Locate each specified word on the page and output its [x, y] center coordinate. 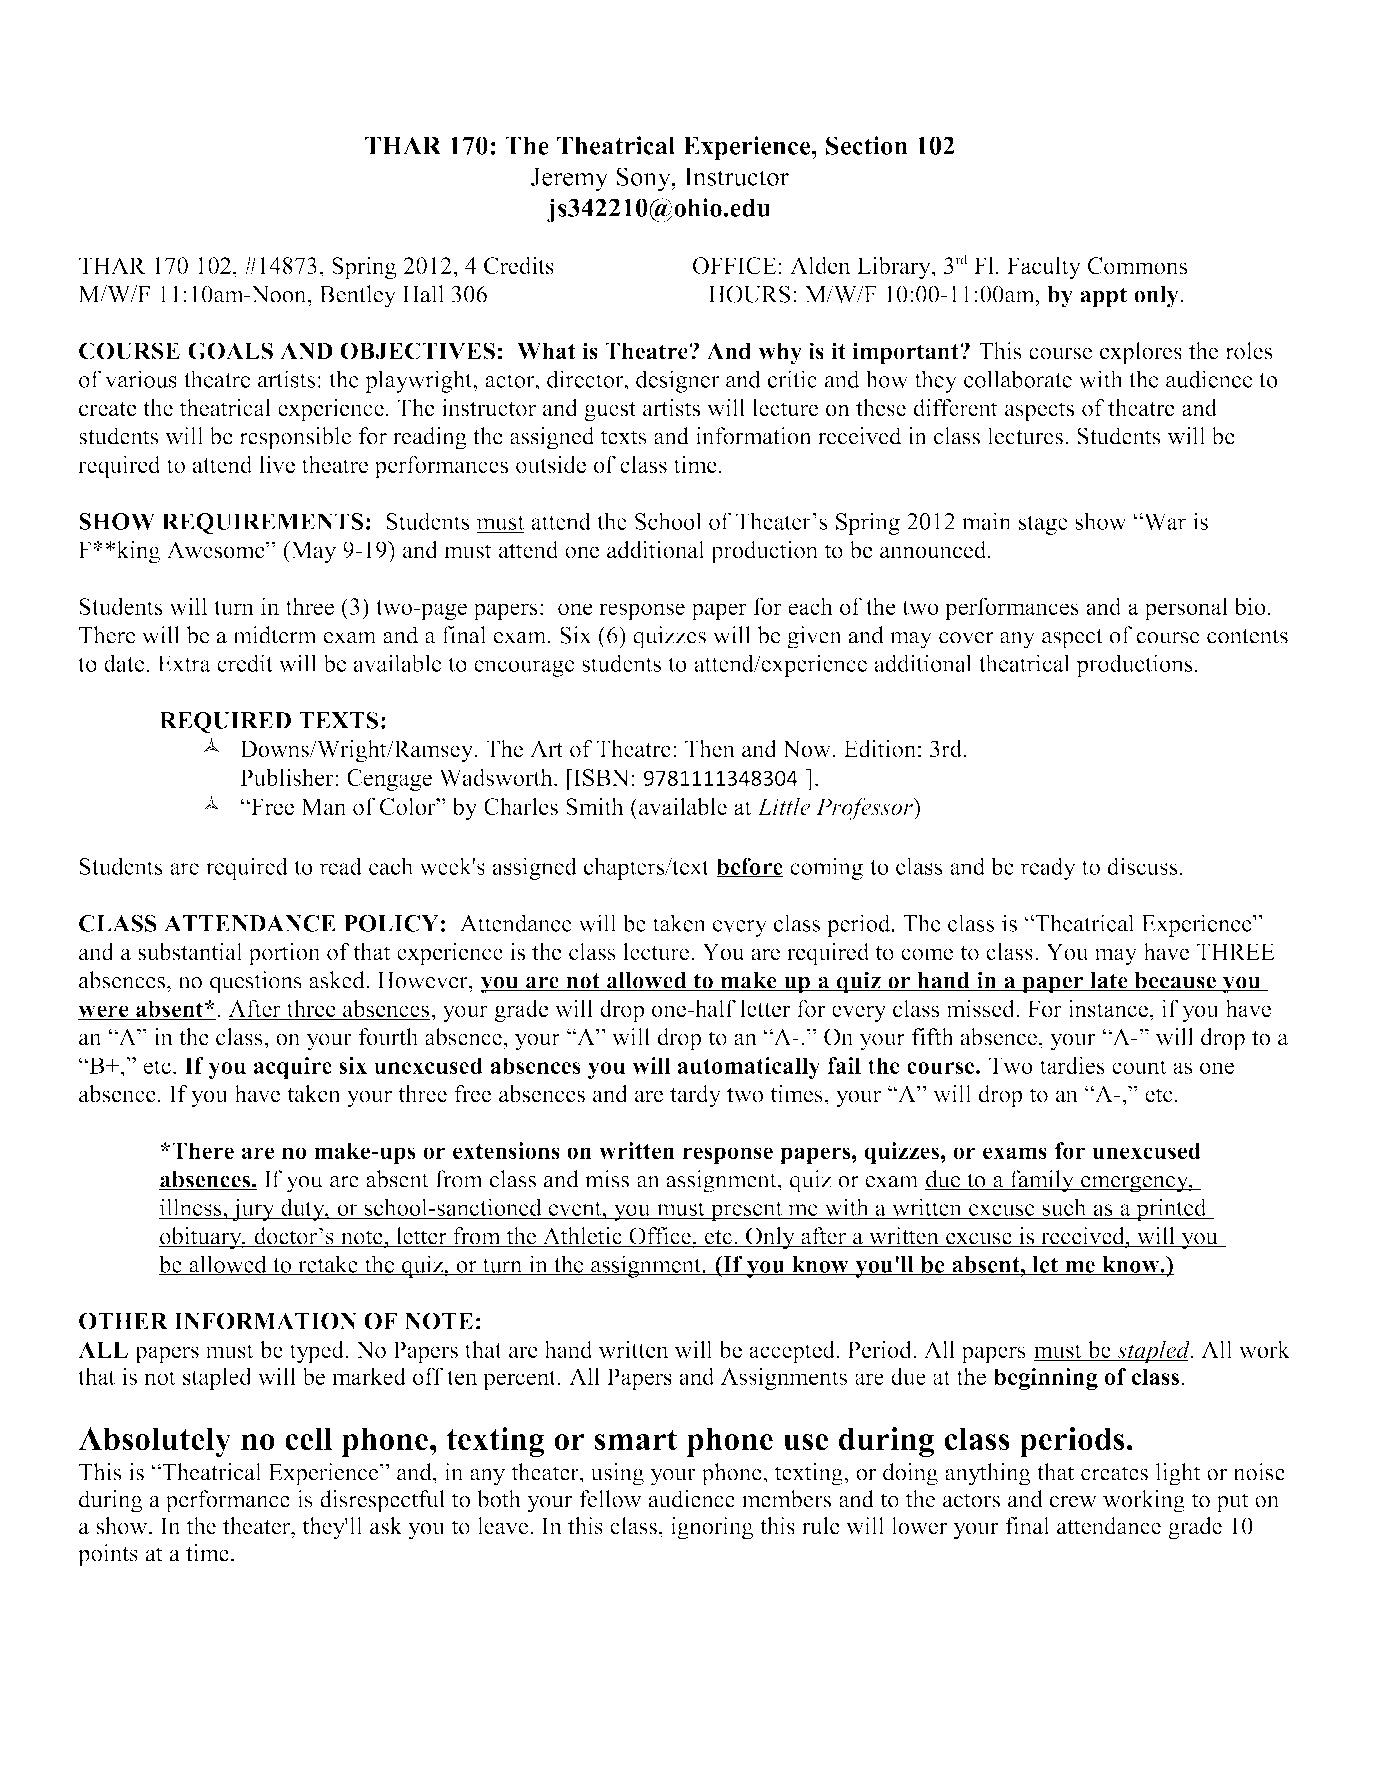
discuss [1142, 866]
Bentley [357, 296]
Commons [1138, 266]
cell [309, 1439]
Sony [645, 179]
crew [1073, 1502]
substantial [190, 952]
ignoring [712, 1528]
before [750, 867]
